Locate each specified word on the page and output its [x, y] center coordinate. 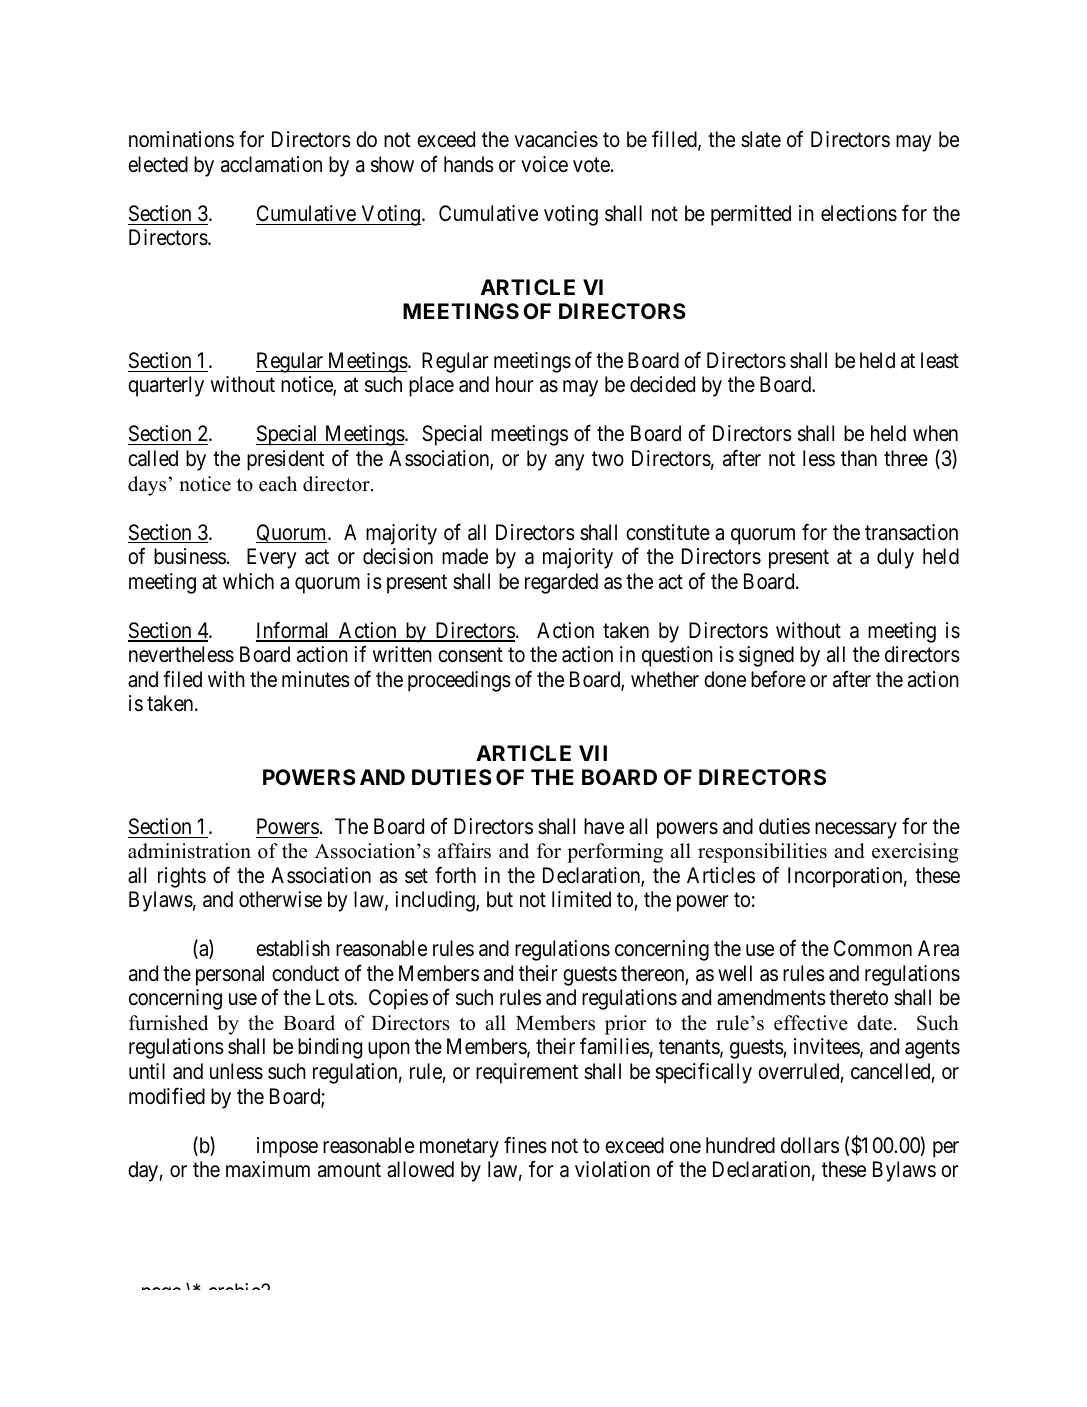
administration [189, 851]
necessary [856, 830]
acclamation [271, 164]
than [859, 458]
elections [859, 213]
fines [525, 1145]
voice [544, 164]
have [604, 826]
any [569, 462]
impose [287, 1147]
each [278, 484]
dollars [810, 1145]
